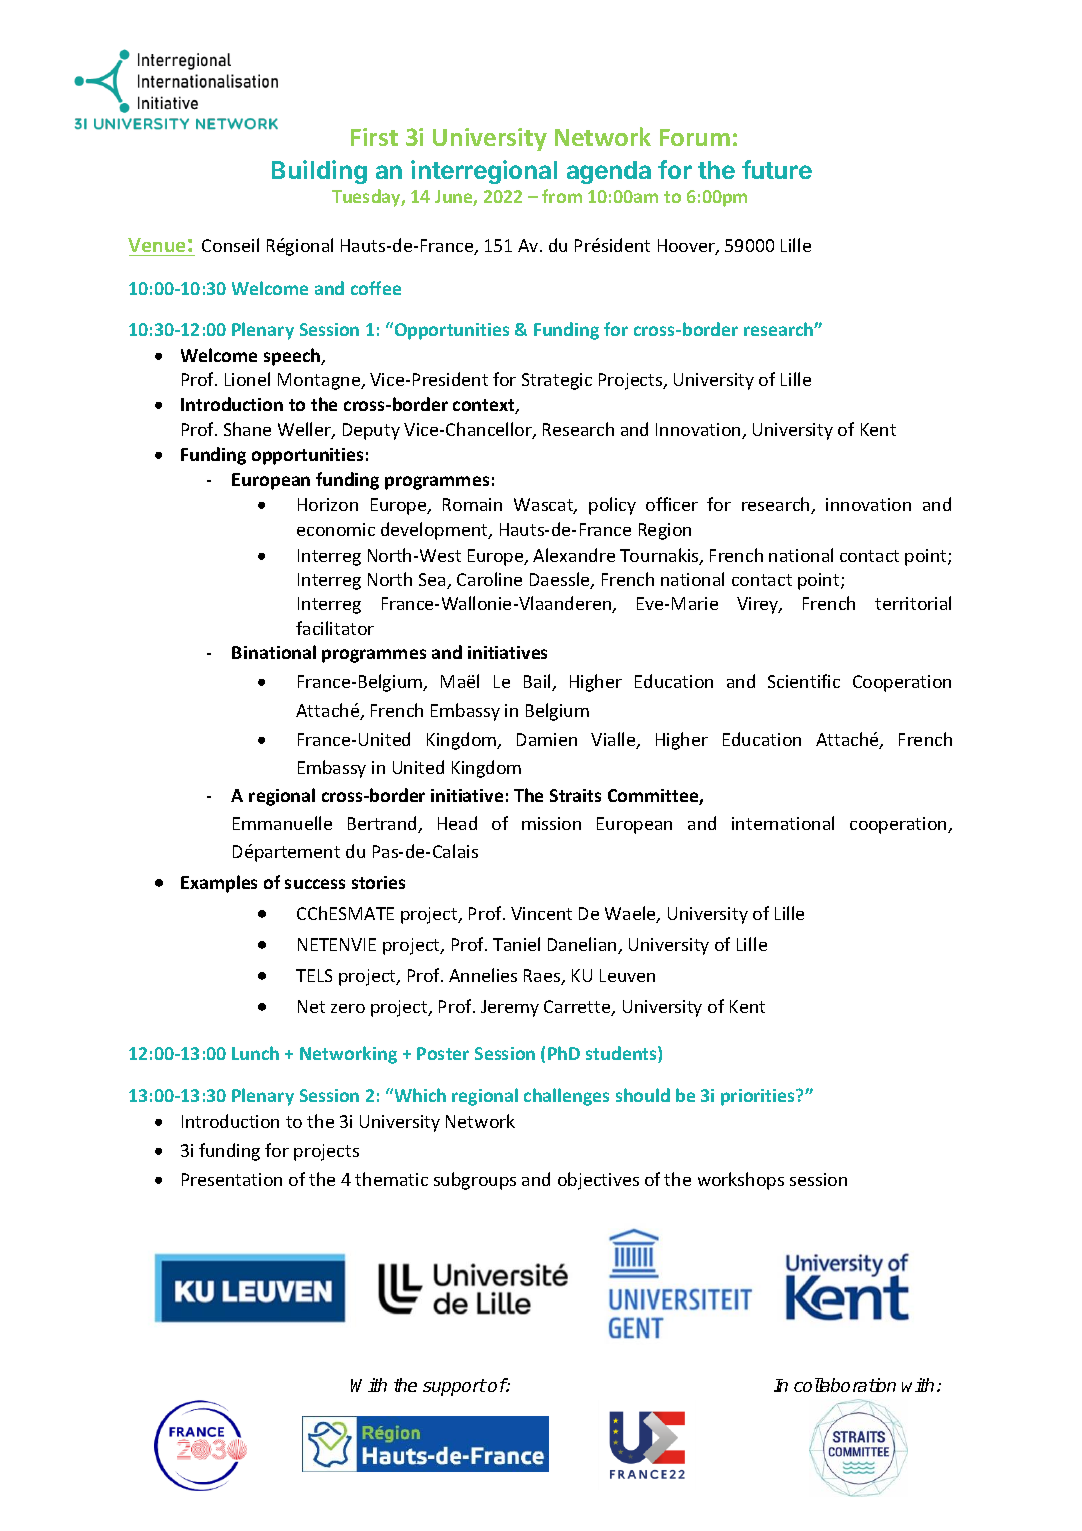 The height and width of the page is (1531, 1082). What do you see at coordinates (455, 1387) in the page?
I see `support` at bounding box center [455, 1387].
